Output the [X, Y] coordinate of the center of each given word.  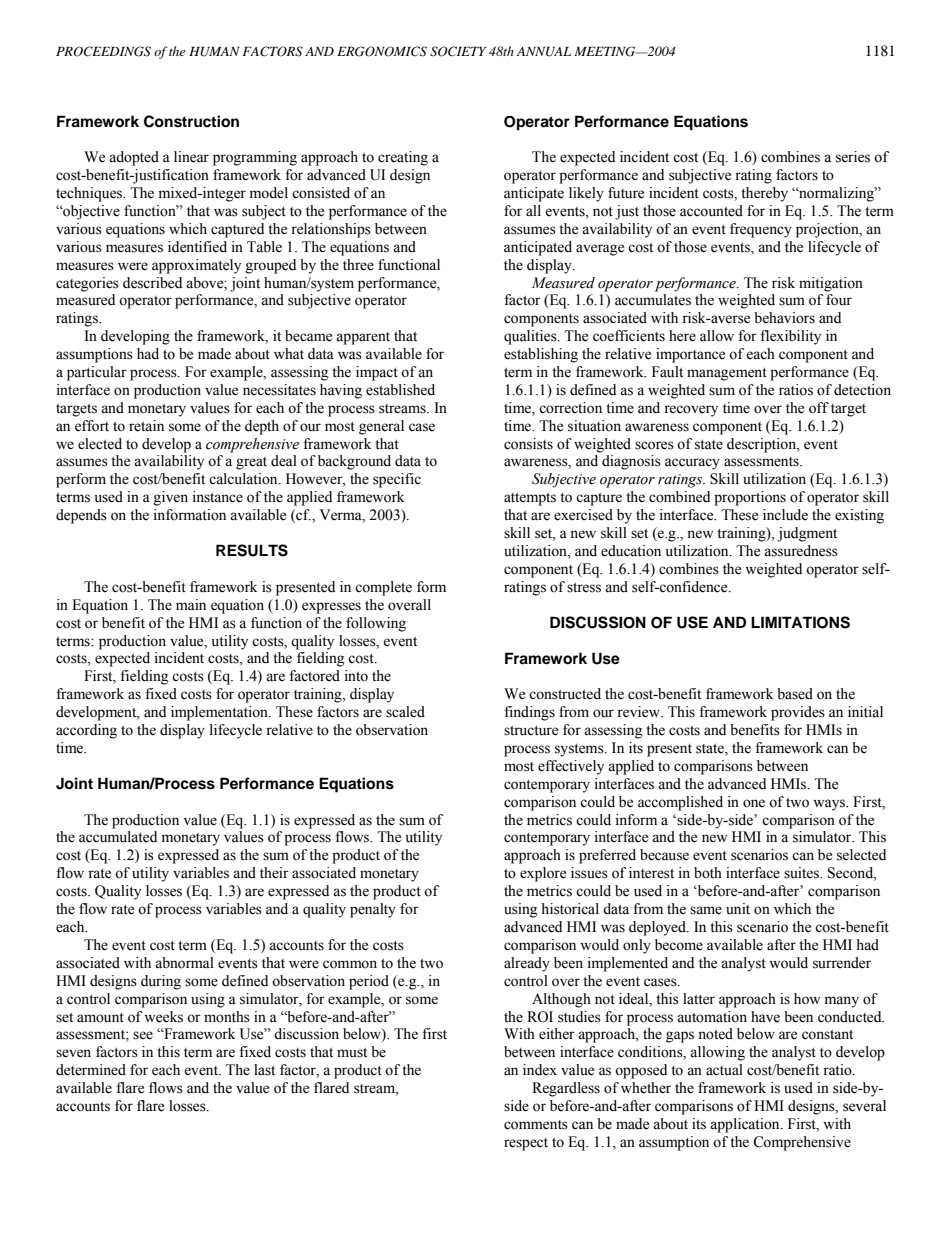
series [853, 157]
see [143, 1035]
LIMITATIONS [800, 622]
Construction [191, 121]
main [191, 604]
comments [536, 1125]
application [746, 1125]
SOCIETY [458, 51]
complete [383, 588]
